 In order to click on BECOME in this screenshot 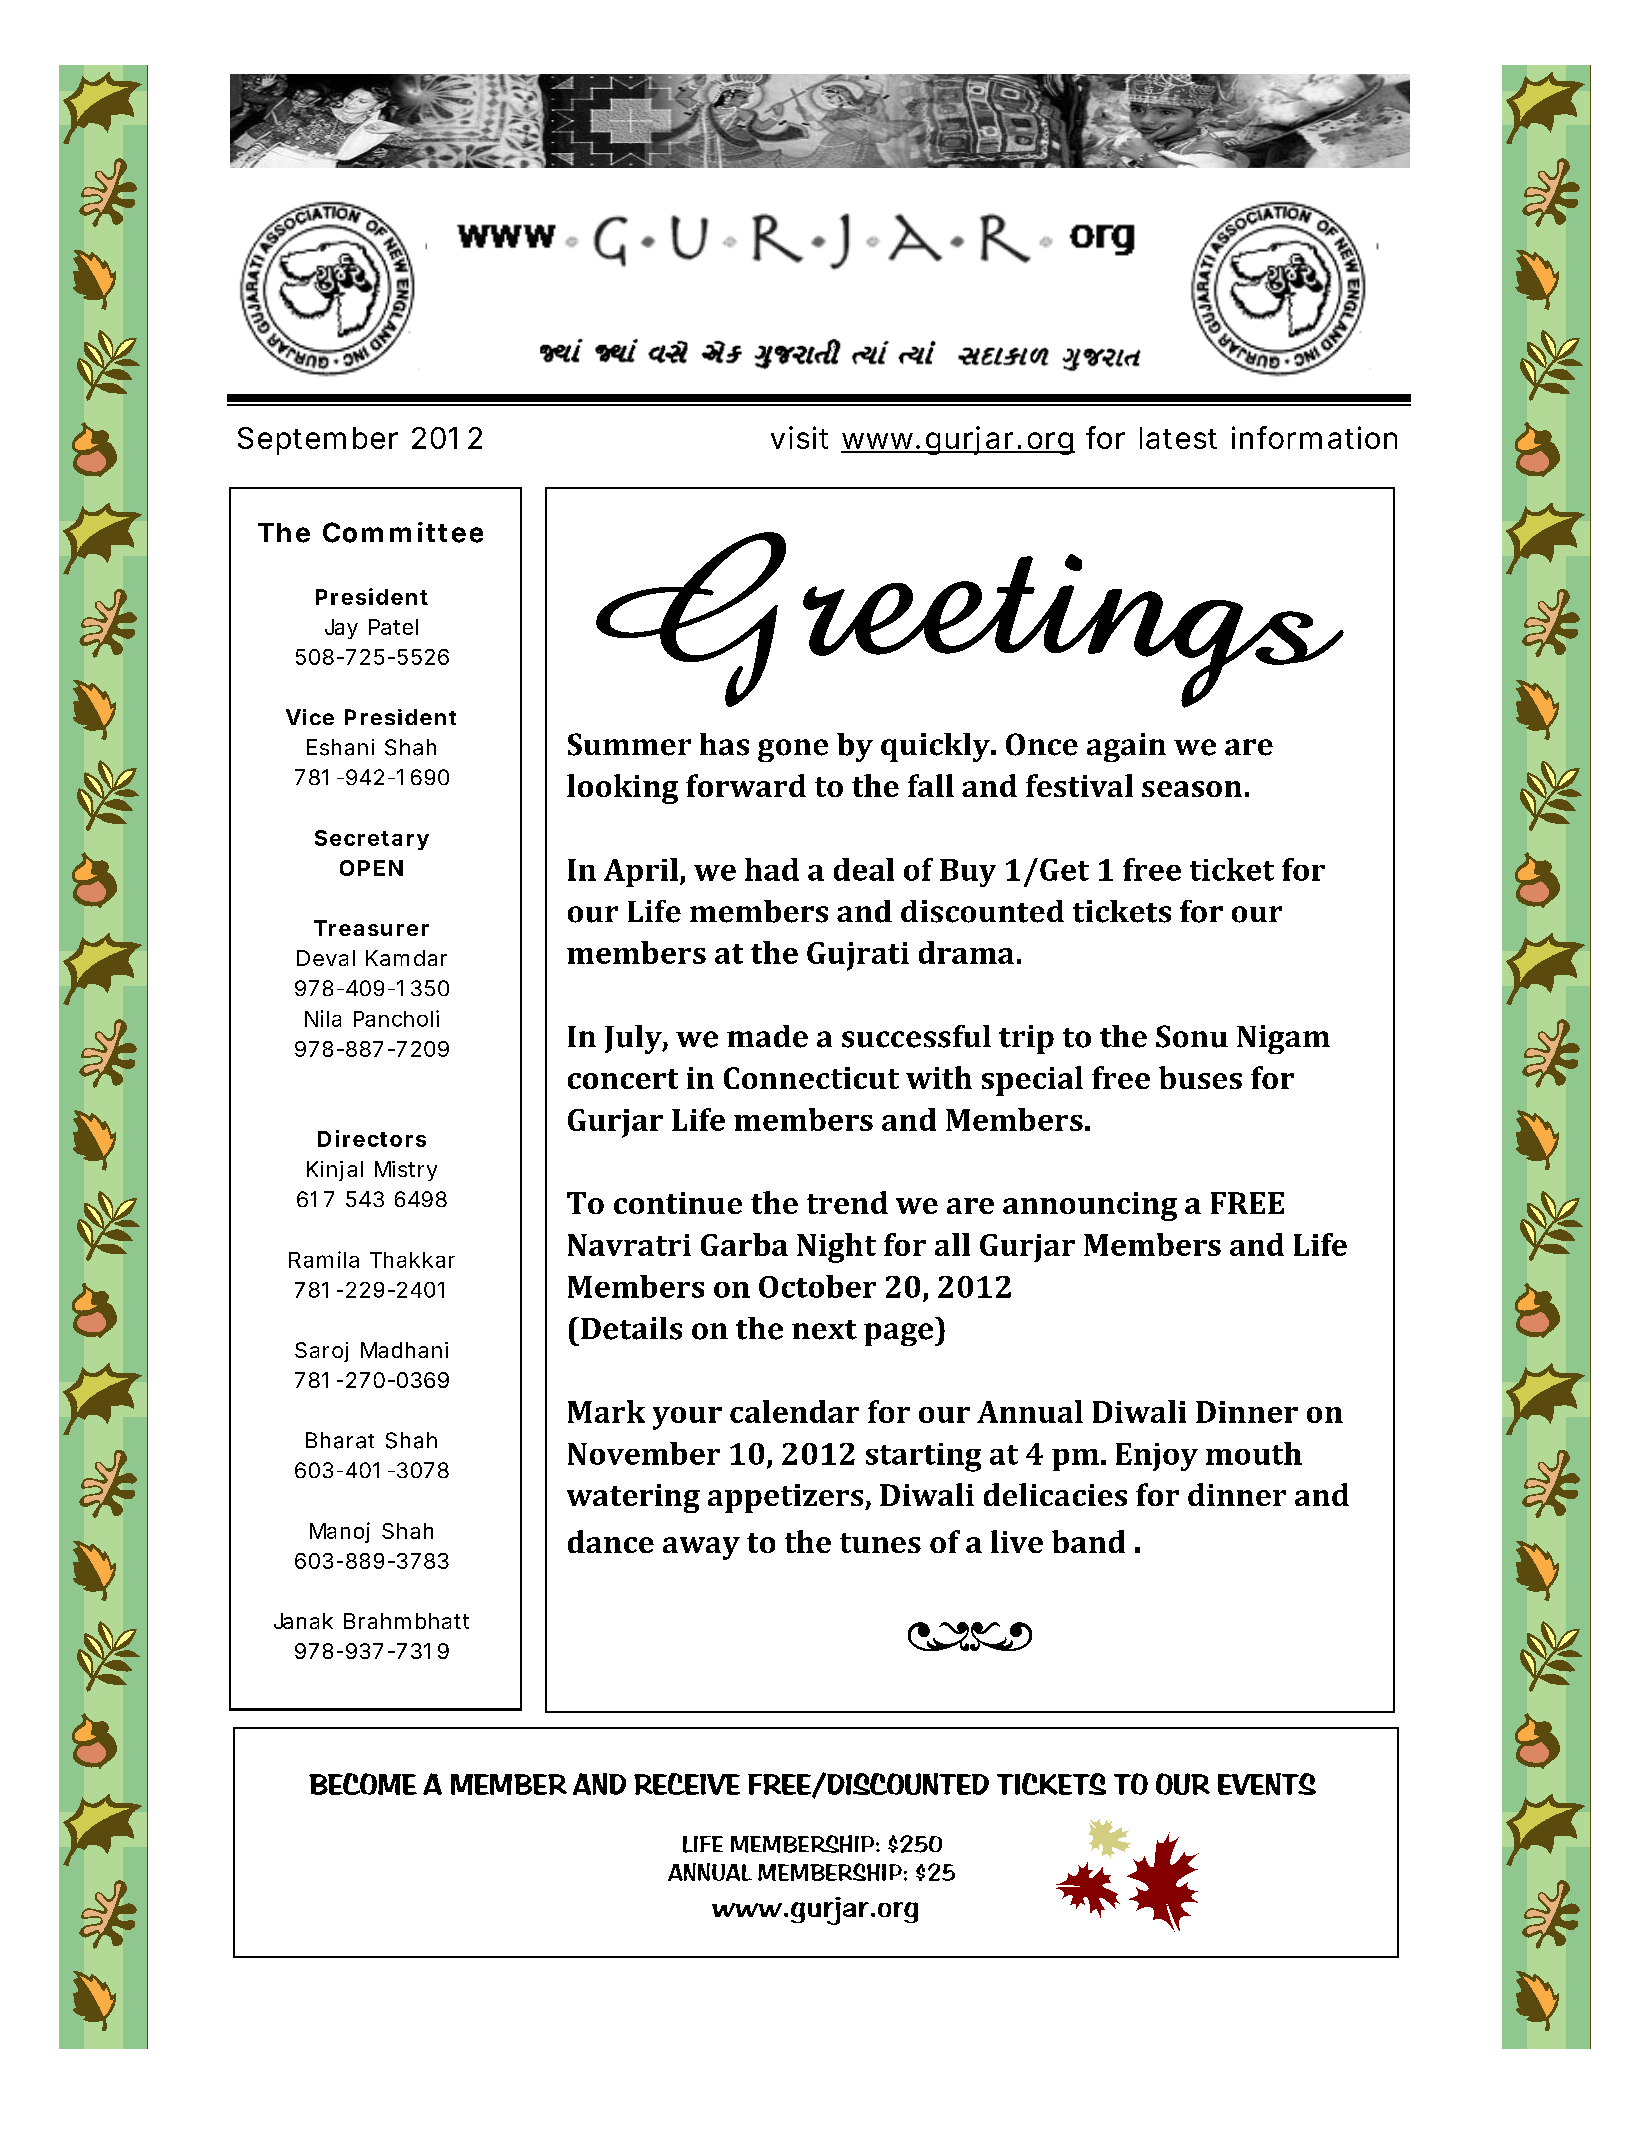, I will do `click(363, 1784)`.
